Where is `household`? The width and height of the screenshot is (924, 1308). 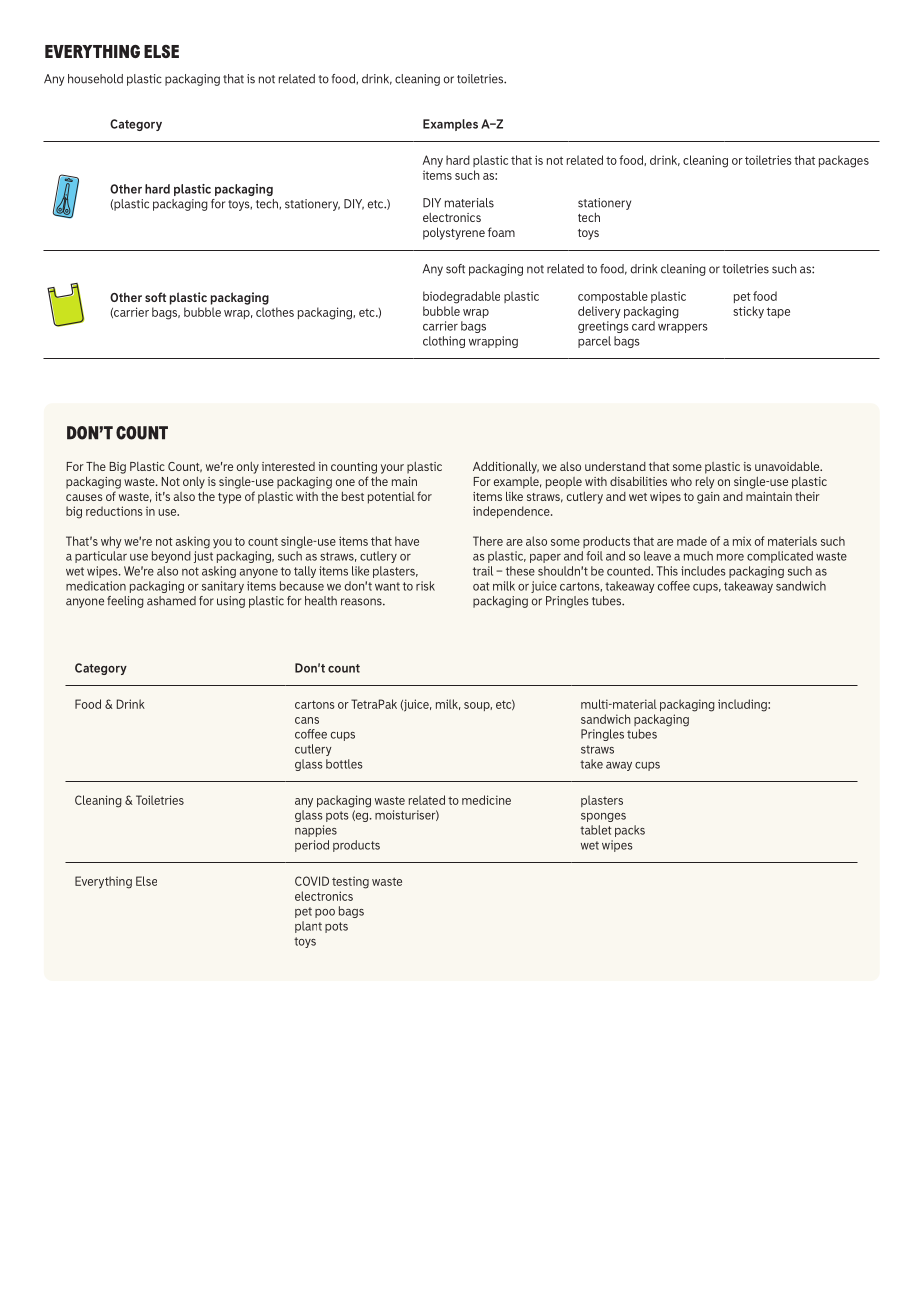 household is located at coordinates (95, 79).
